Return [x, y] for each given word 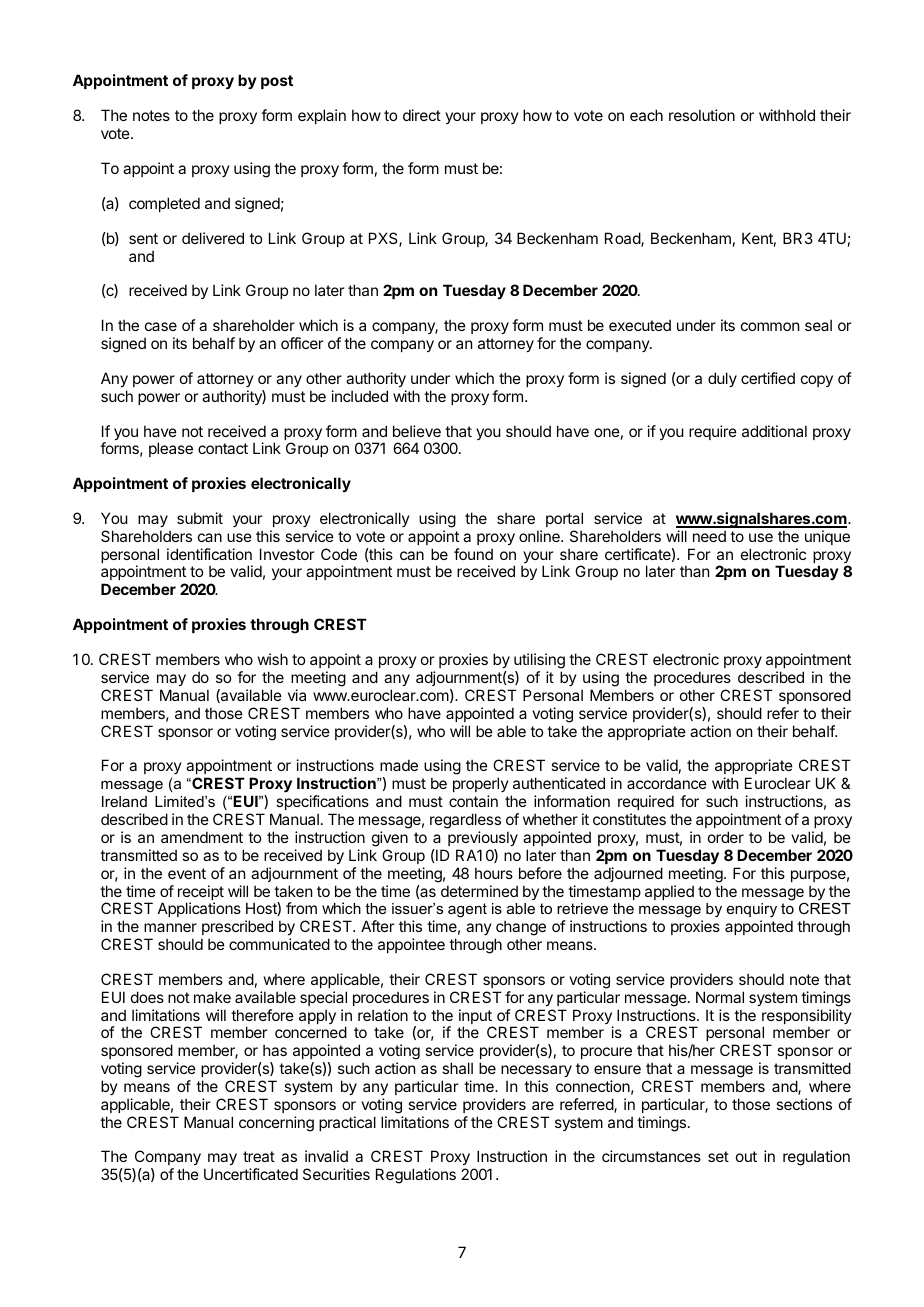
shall [457, 1068]
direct [422, 115]
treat [259, 1156]
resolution [702, 115]
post [277, 82]
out [746, 1156]
